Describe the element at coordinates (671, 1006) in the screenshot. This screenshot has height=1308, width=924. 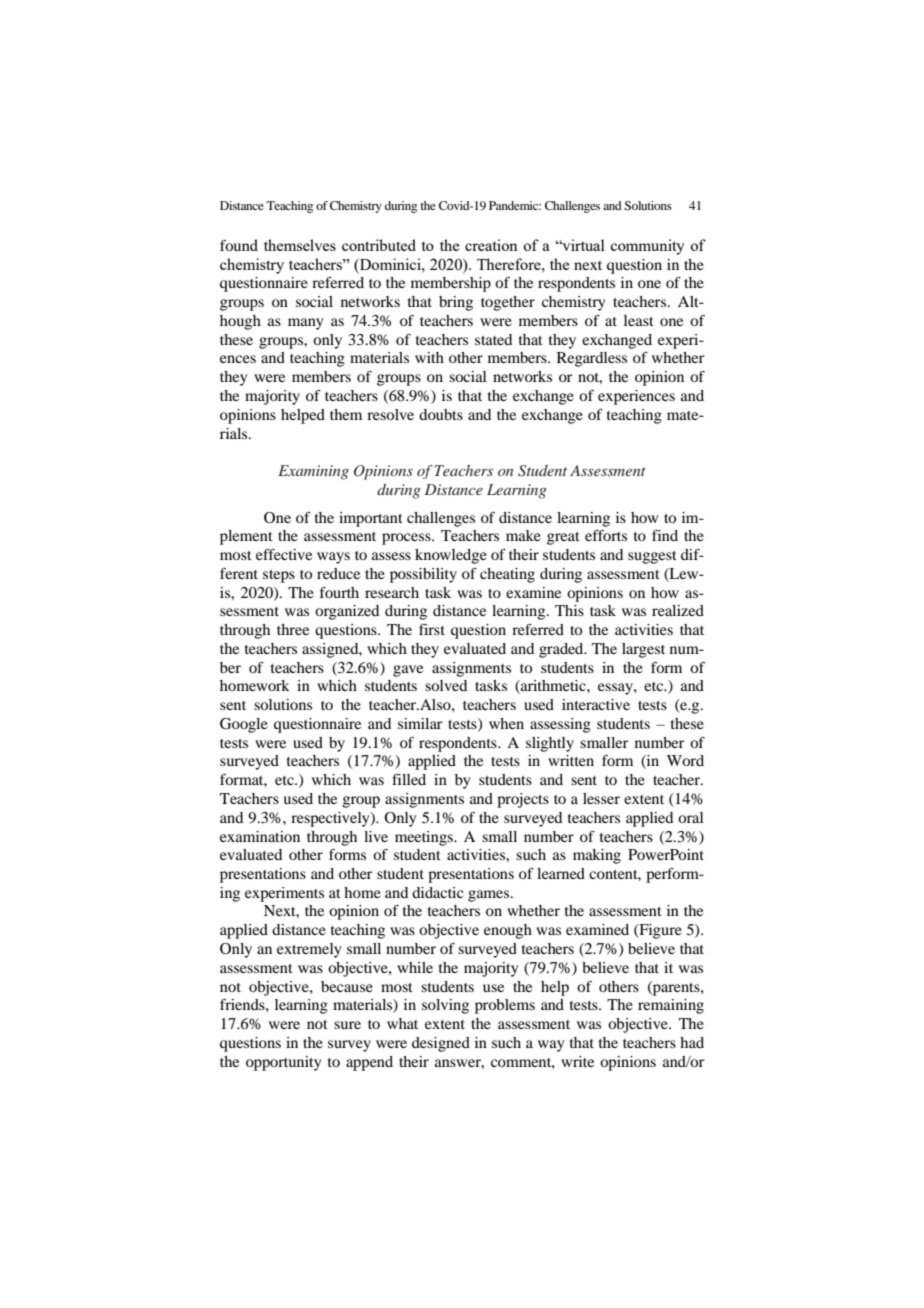
I see `remaining` at that location.
